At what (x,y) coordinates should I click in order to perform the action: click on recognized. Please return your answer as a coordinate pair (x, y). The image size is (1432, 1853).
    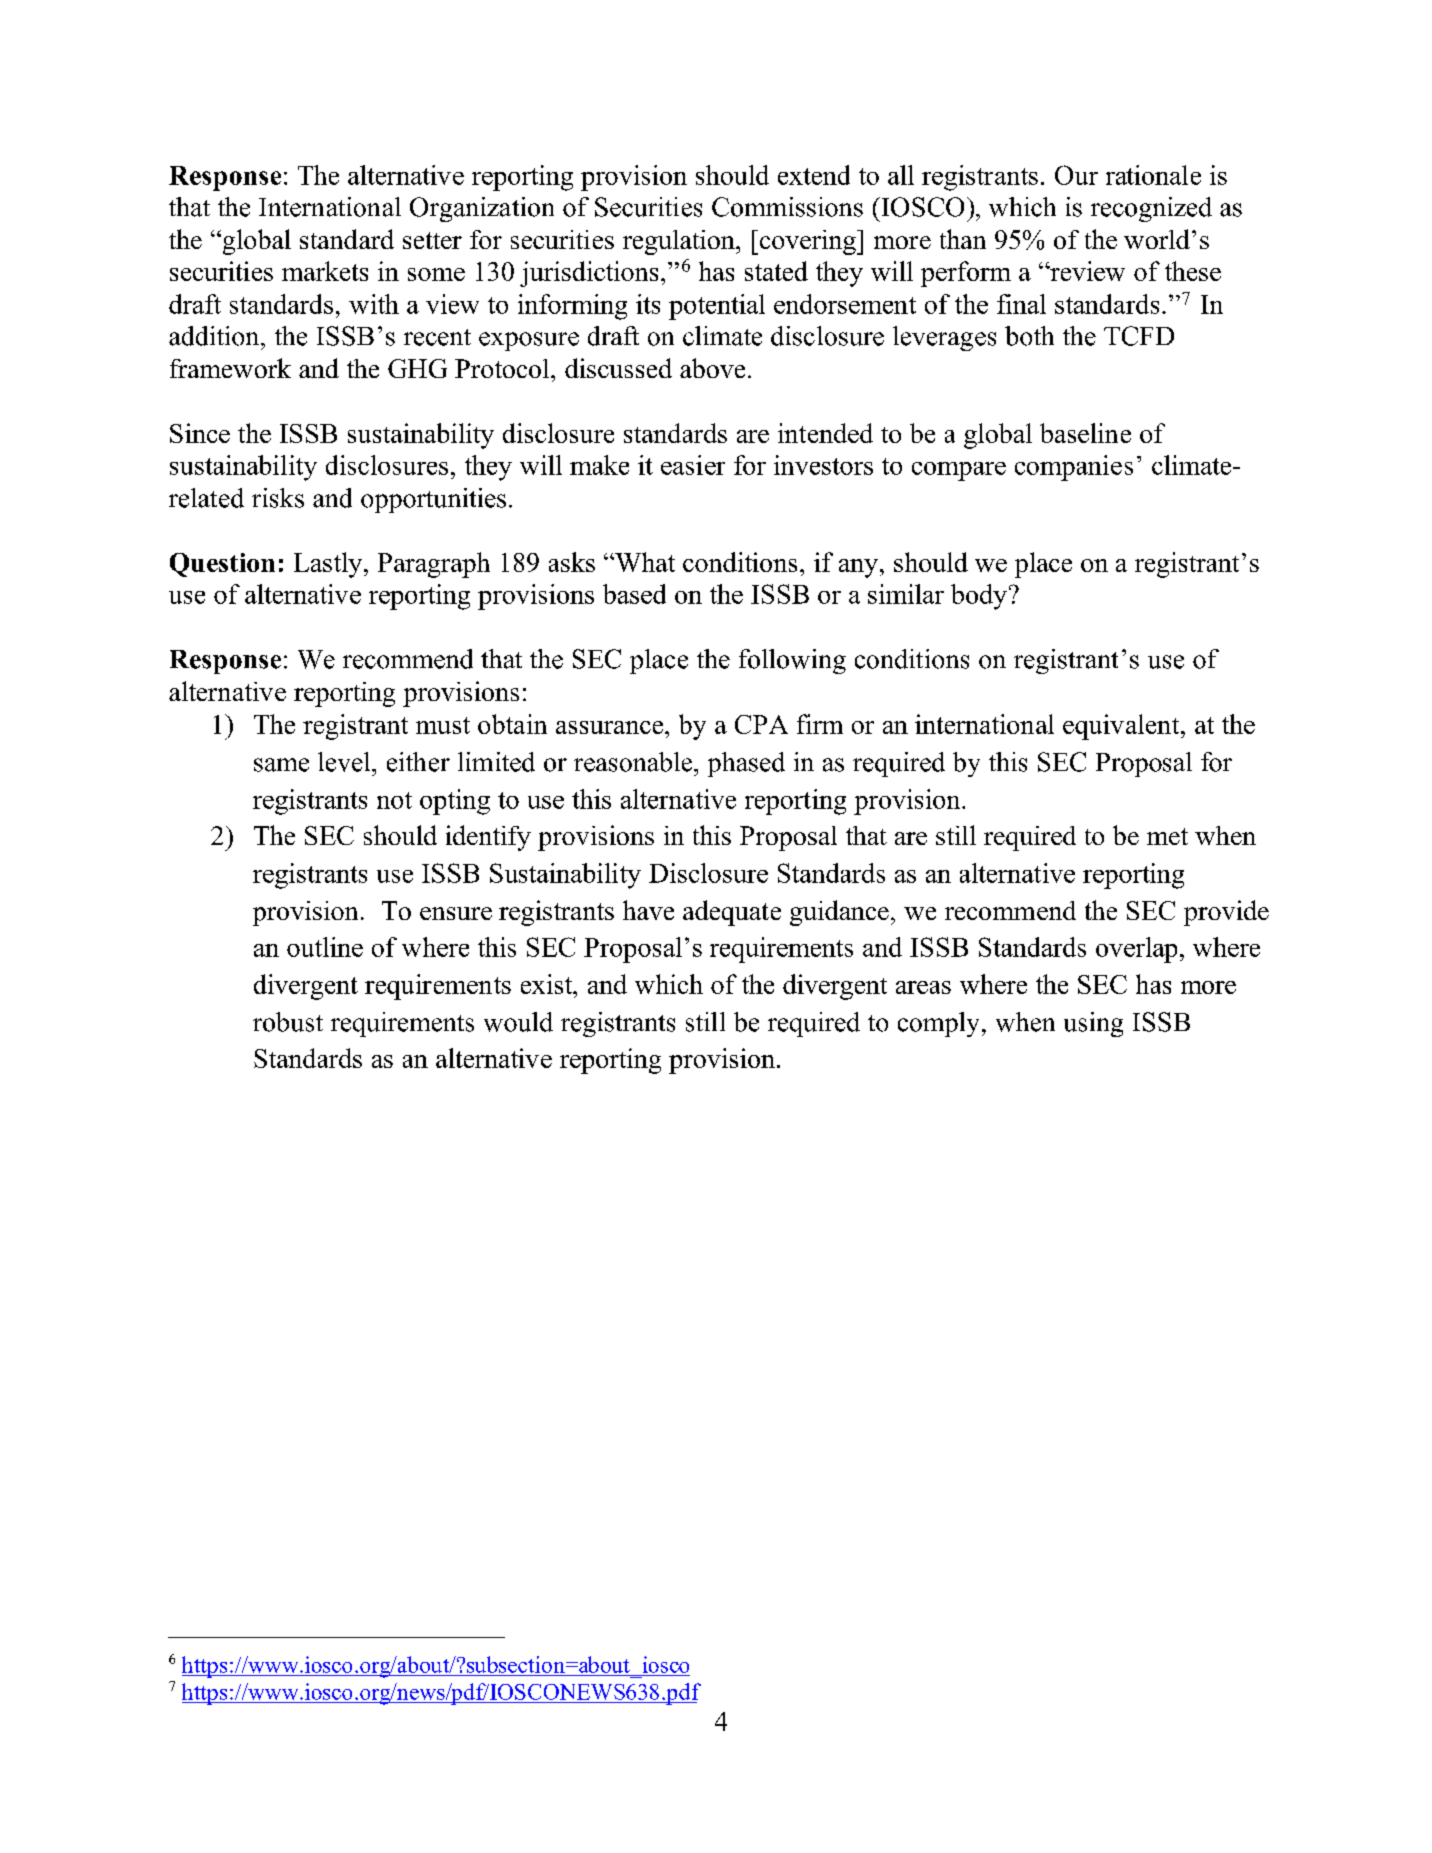
    Looking at the image, I should click on (1151, 209).
